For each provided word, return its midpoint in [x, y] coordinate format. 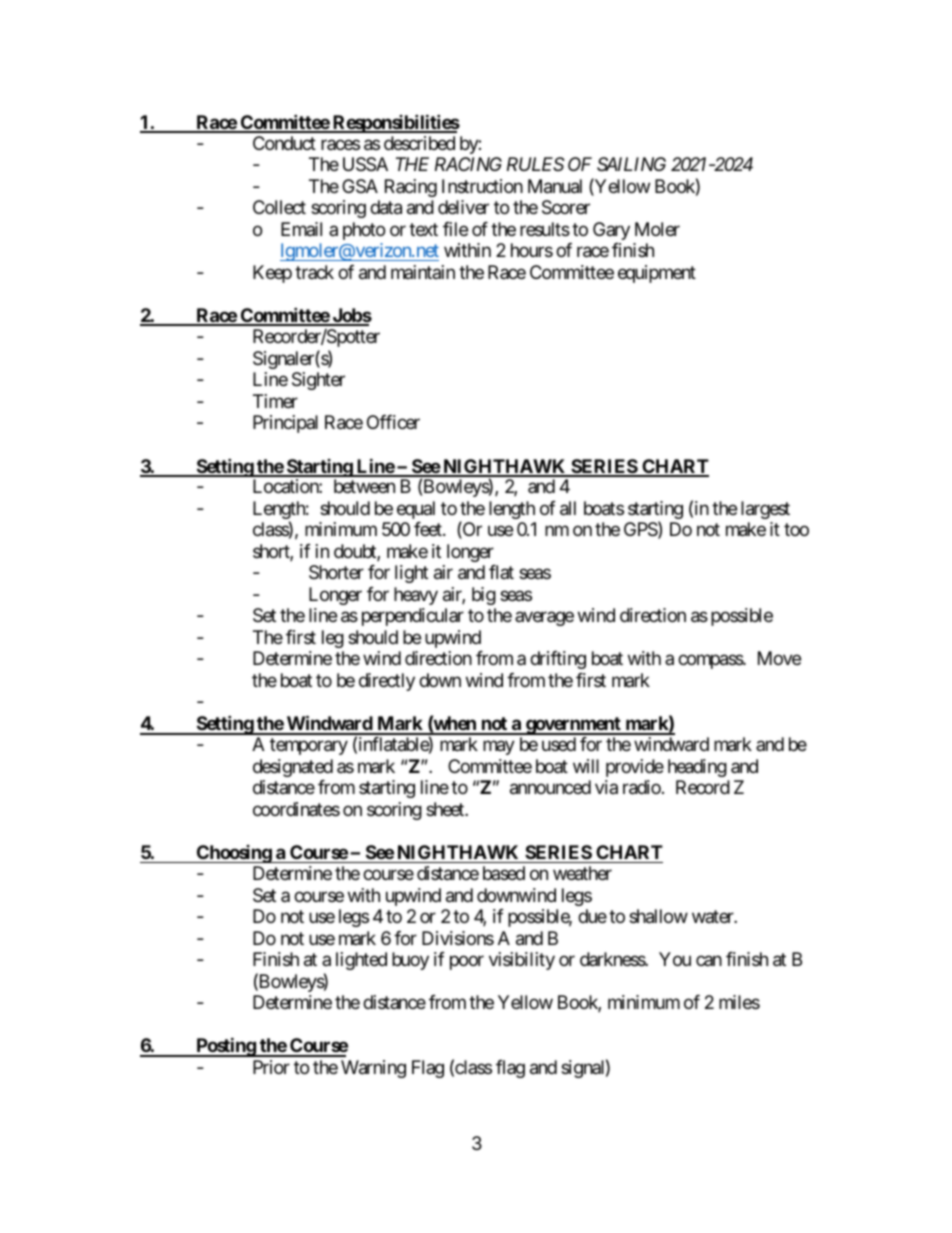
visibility [522, 961]
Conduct [284, 143]
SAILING [631, 164]
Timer [275, 401]
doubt [356, 552]
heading [697, 768]
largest [765, 510]
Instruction [482, 186]
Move [779, 658]
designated [293, 768]
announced [550, 787]
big [484, 596]
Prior [271, 1067]
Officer [393, 422]
